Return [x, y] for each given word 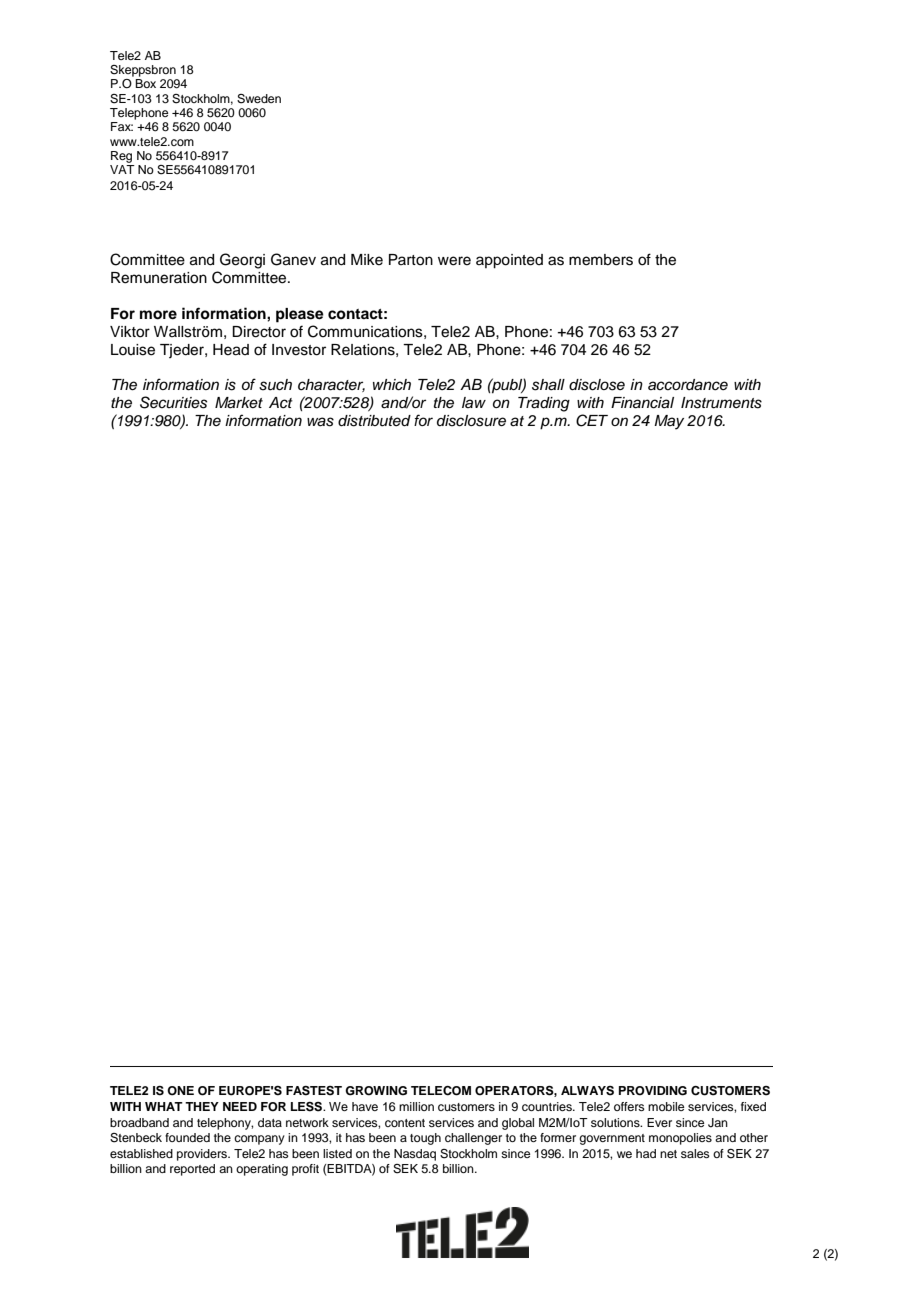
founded [187, 1137]
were [454, 261]
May [669, 422]
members [601, 260]
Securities [173, 402]
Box [145, 83]
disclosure [471, 421]
